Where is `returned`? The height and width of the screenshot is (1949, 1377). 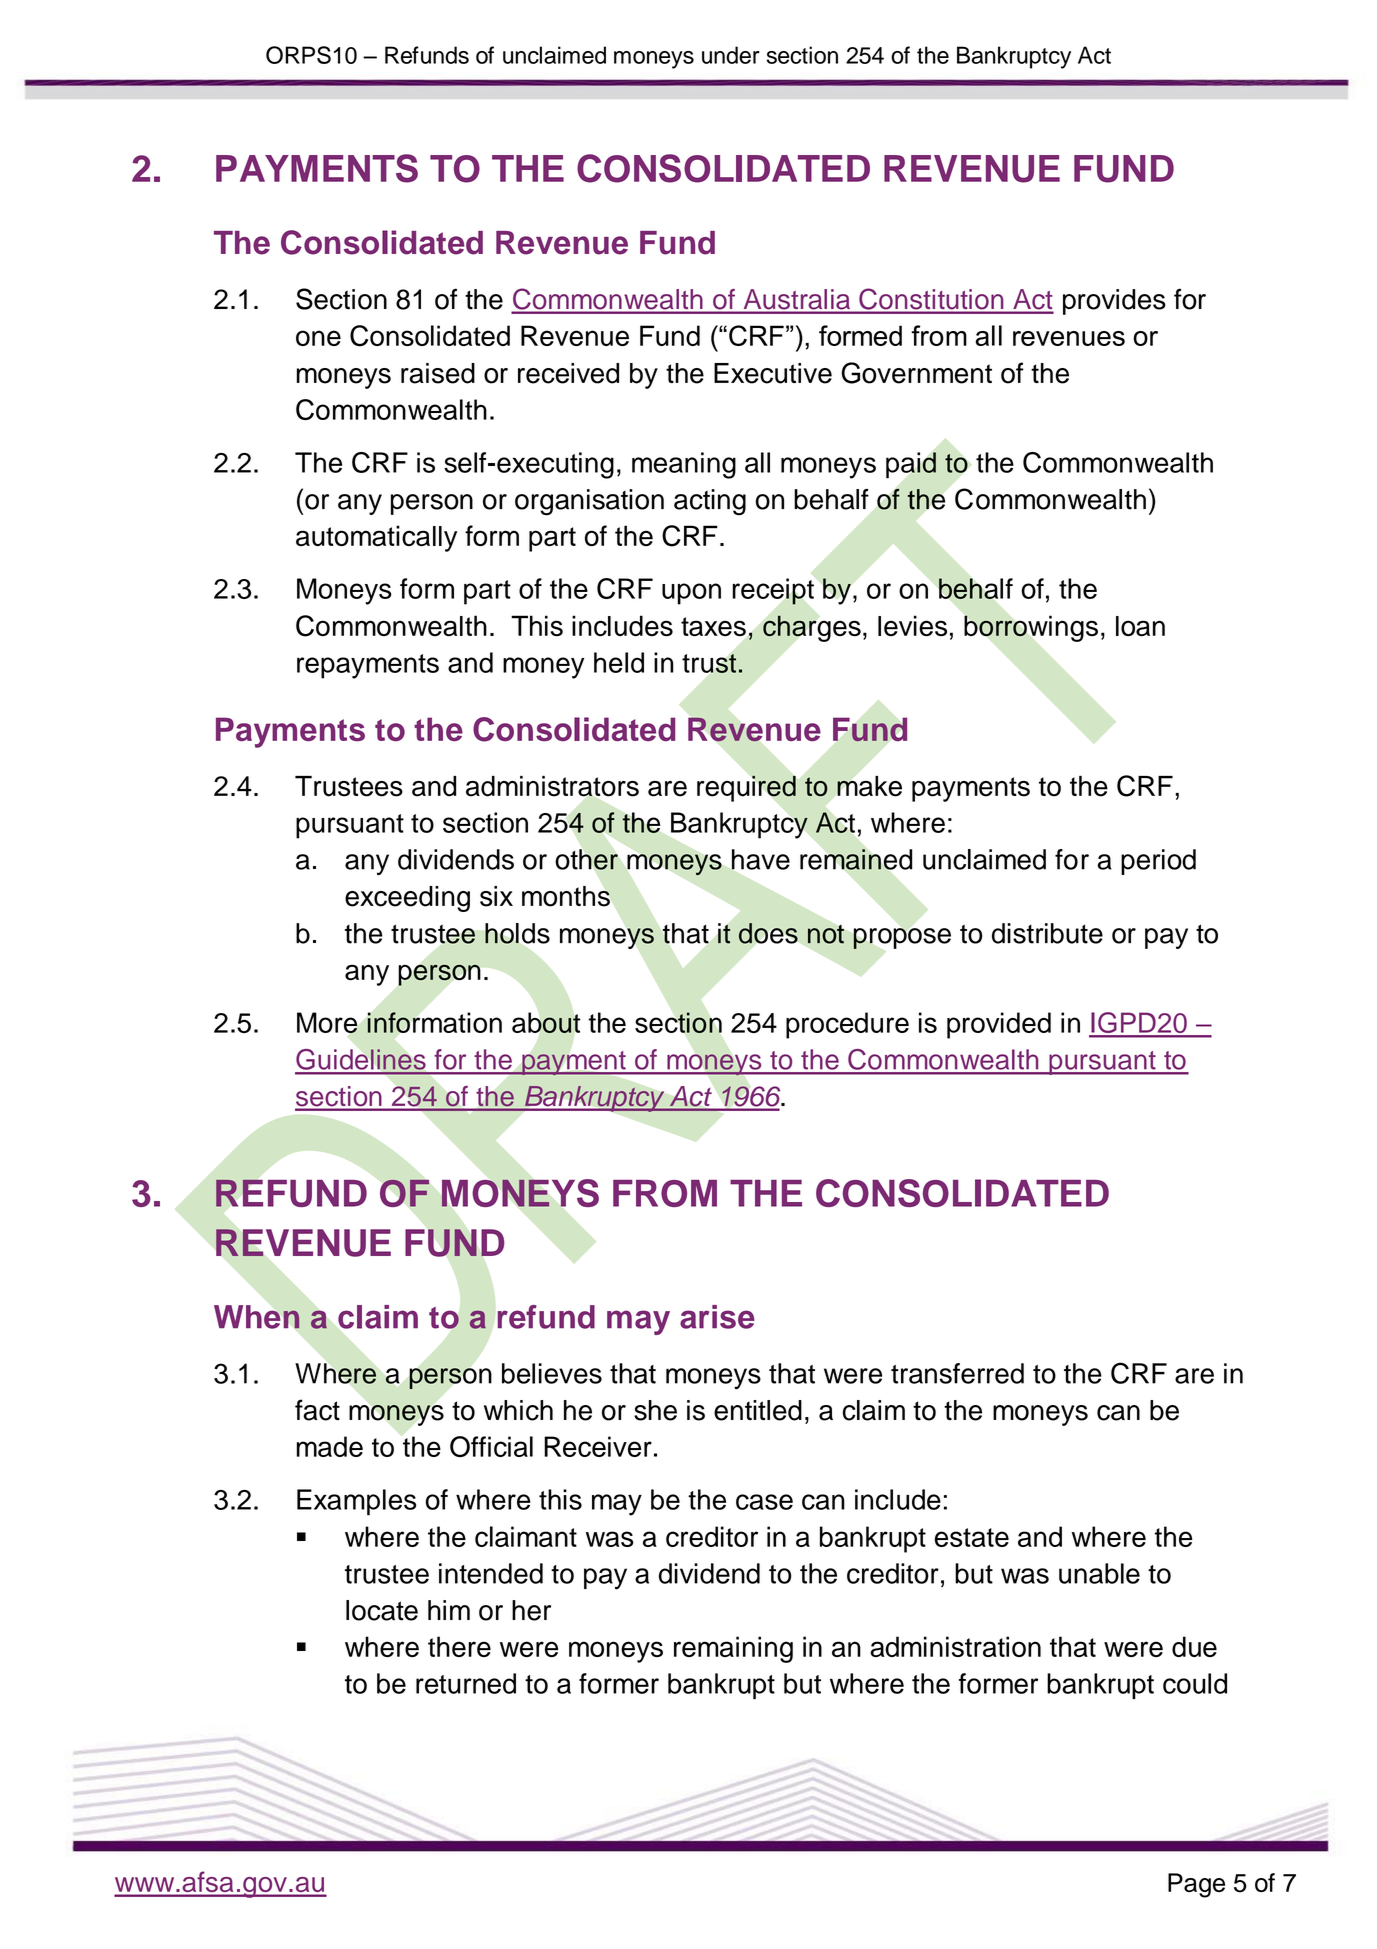
returned is located at coordinates (466, 1683).
